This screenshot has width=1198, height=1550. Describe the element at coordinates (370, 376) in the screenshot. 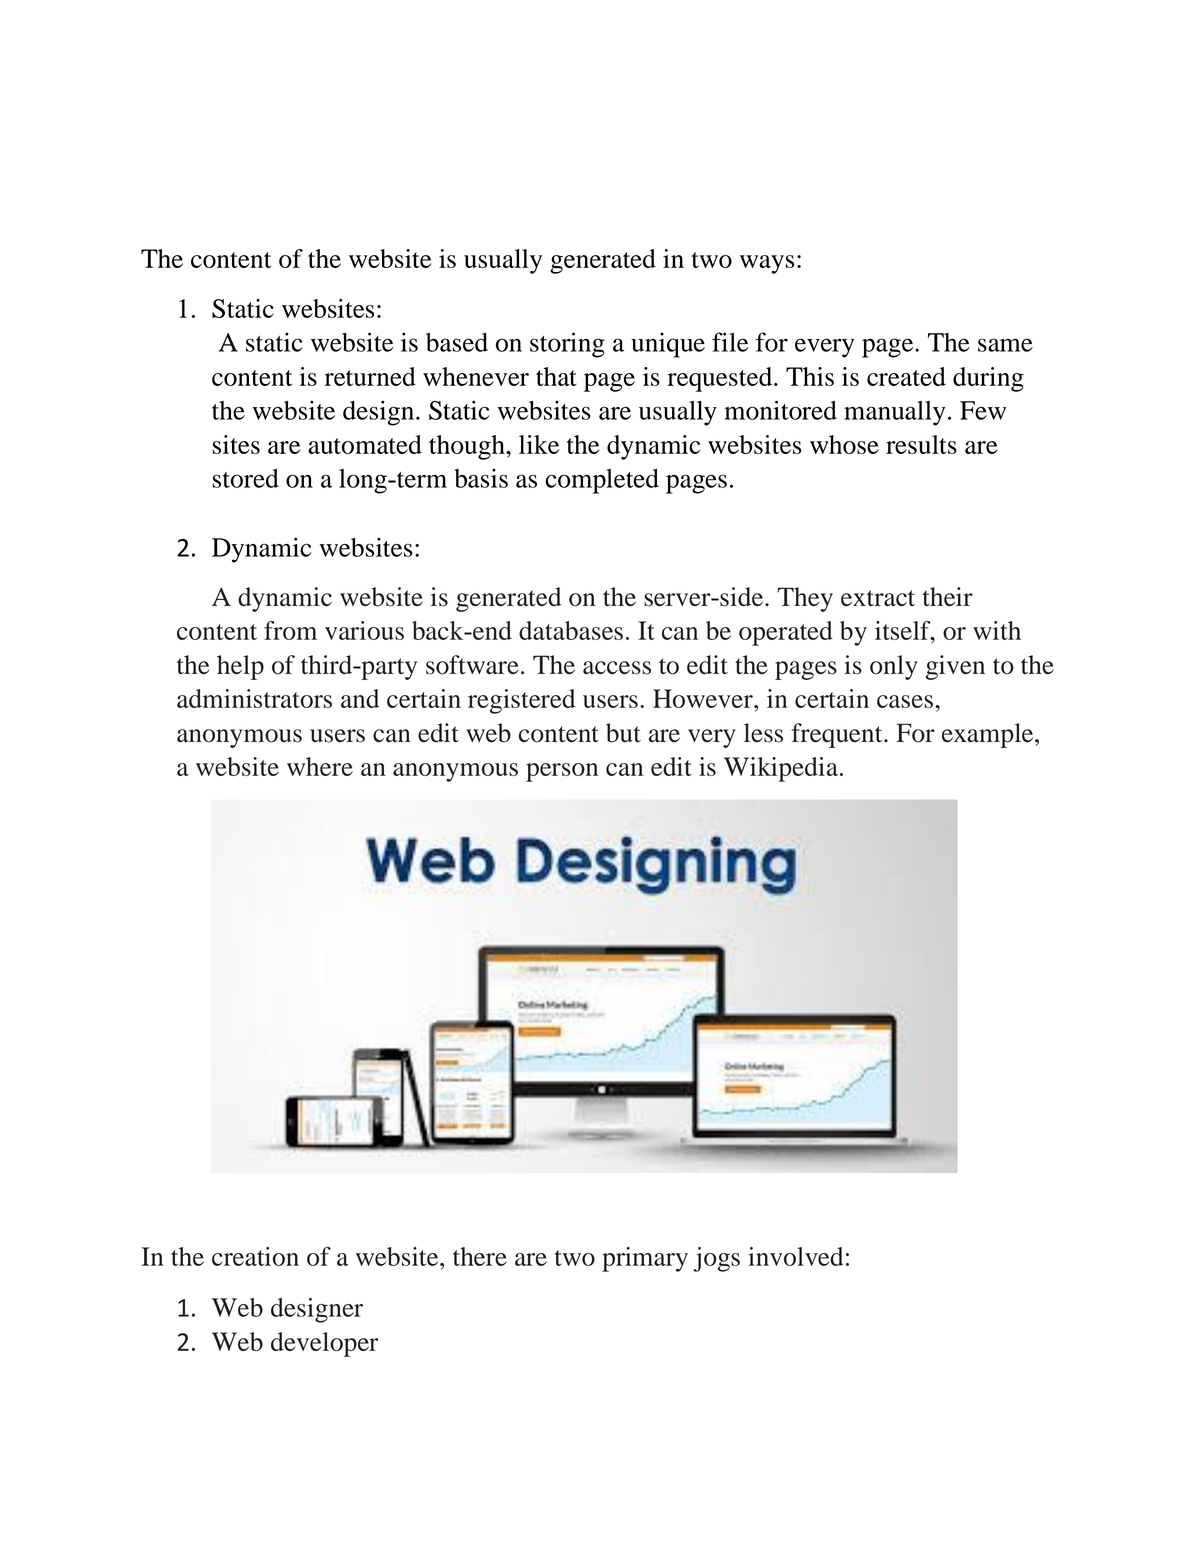

I see `returned` at that location.
